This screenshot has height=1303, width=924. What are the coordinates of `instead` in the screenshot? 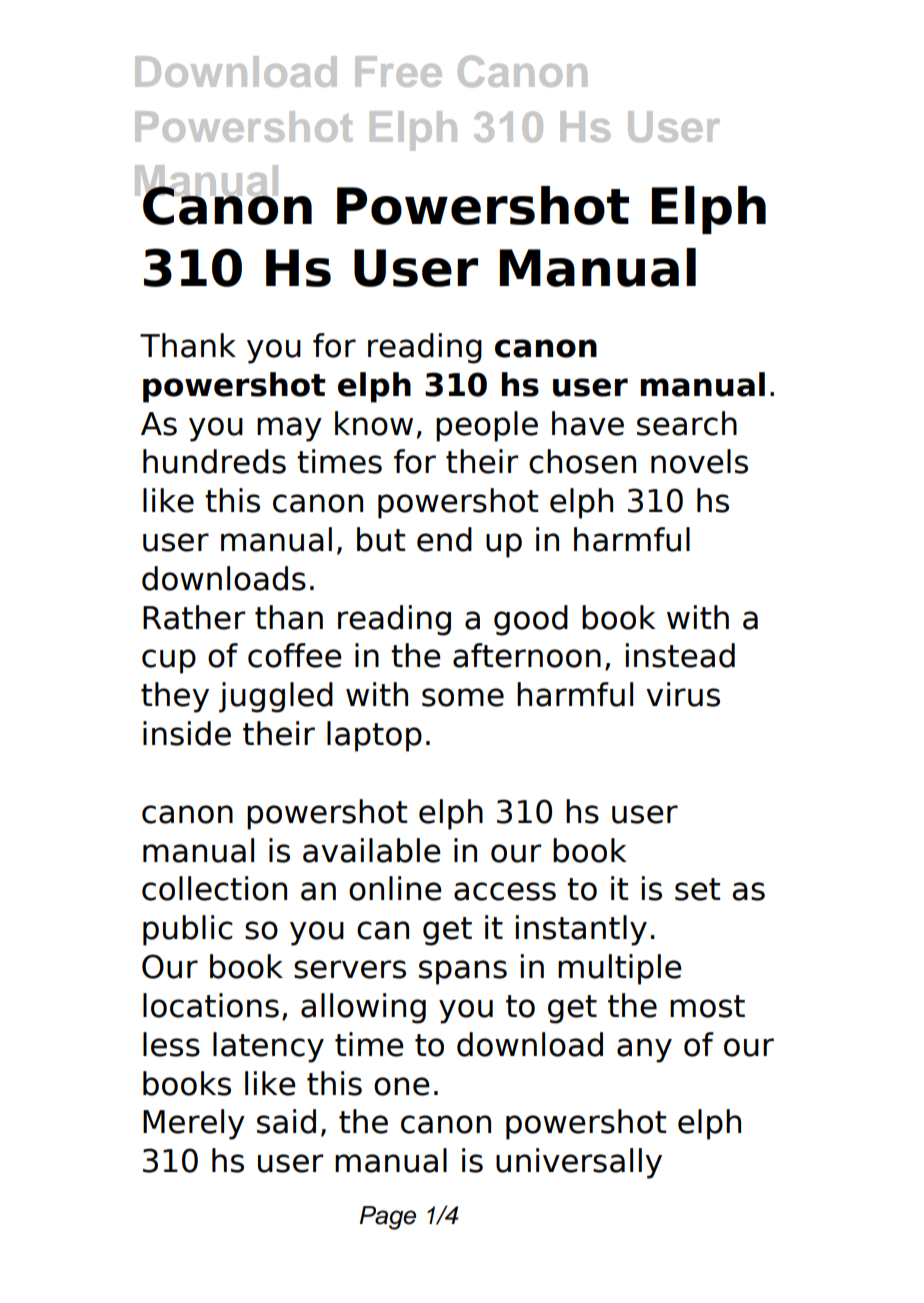 It's located at (680, 655).
